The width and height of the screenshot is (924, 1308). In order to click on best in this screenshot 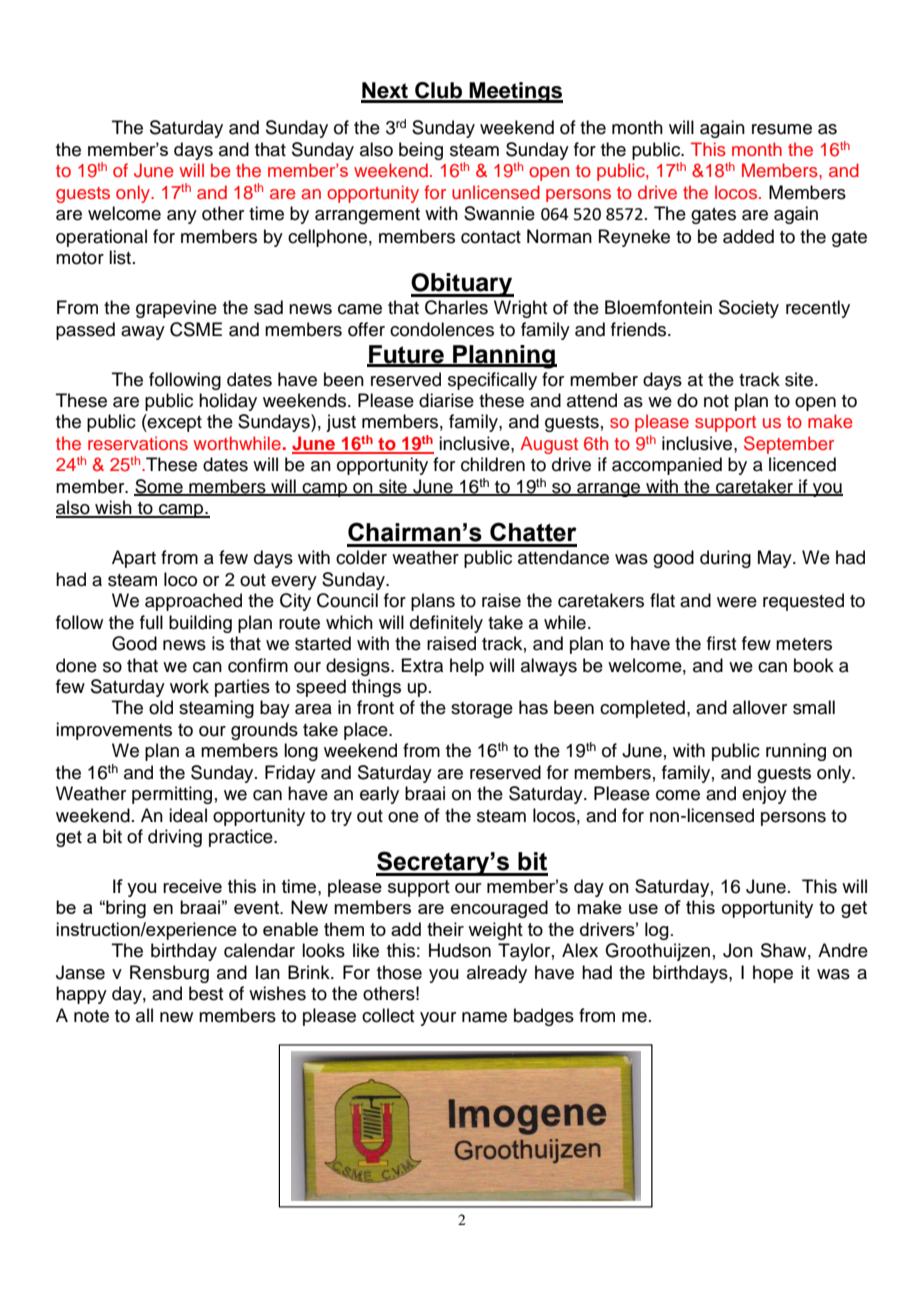, I will do `click(206, 993)`.
